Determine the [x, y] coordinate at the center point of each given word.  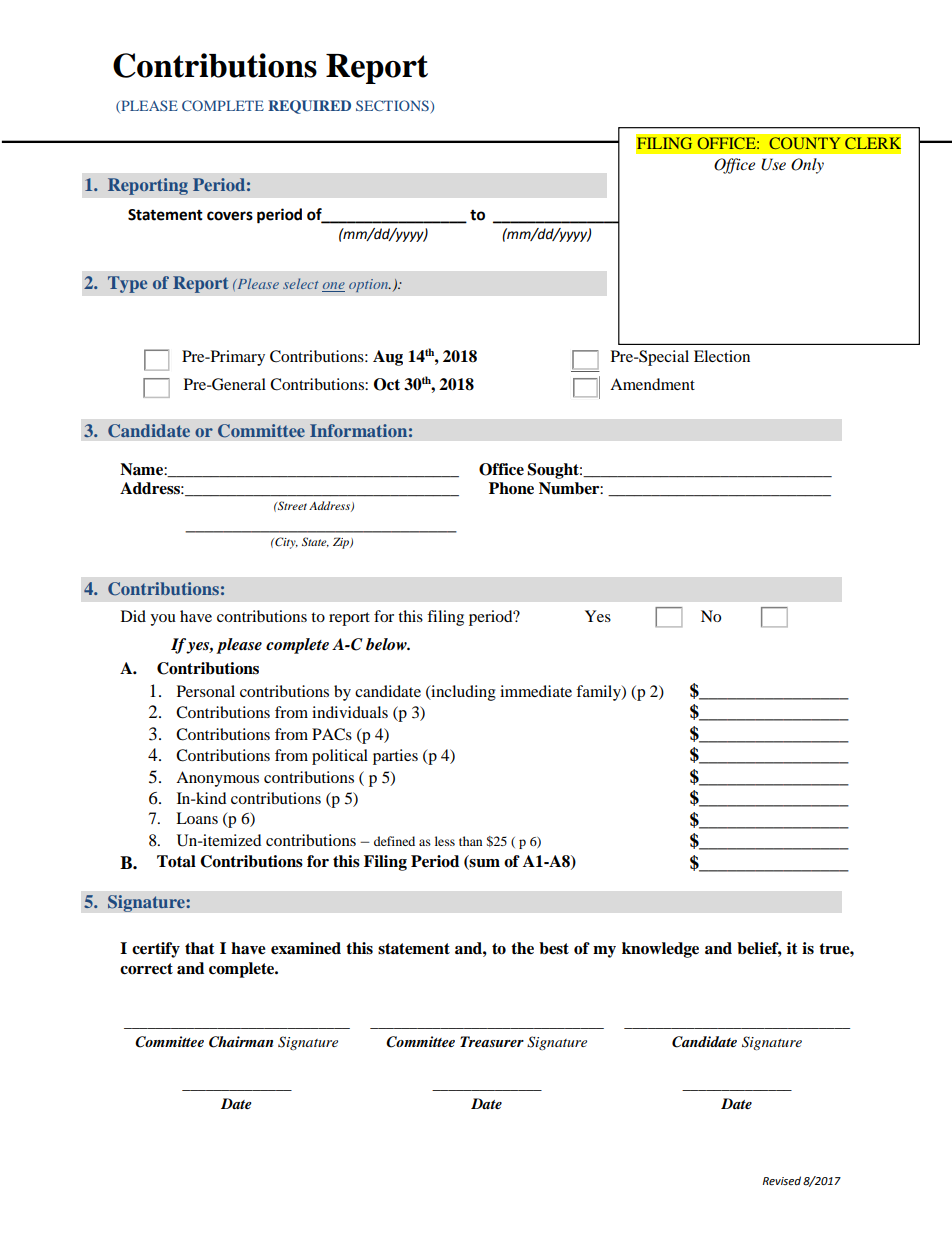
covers [230, 216]
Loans [197, 818]
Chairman [241, 1042]
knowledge [660, 950]
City [285, 543]
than [470, 841]
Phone [511, 488]
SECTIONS [392, 105]
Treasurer [492, 1041]
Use [773, 164]
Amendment [652, 384]
